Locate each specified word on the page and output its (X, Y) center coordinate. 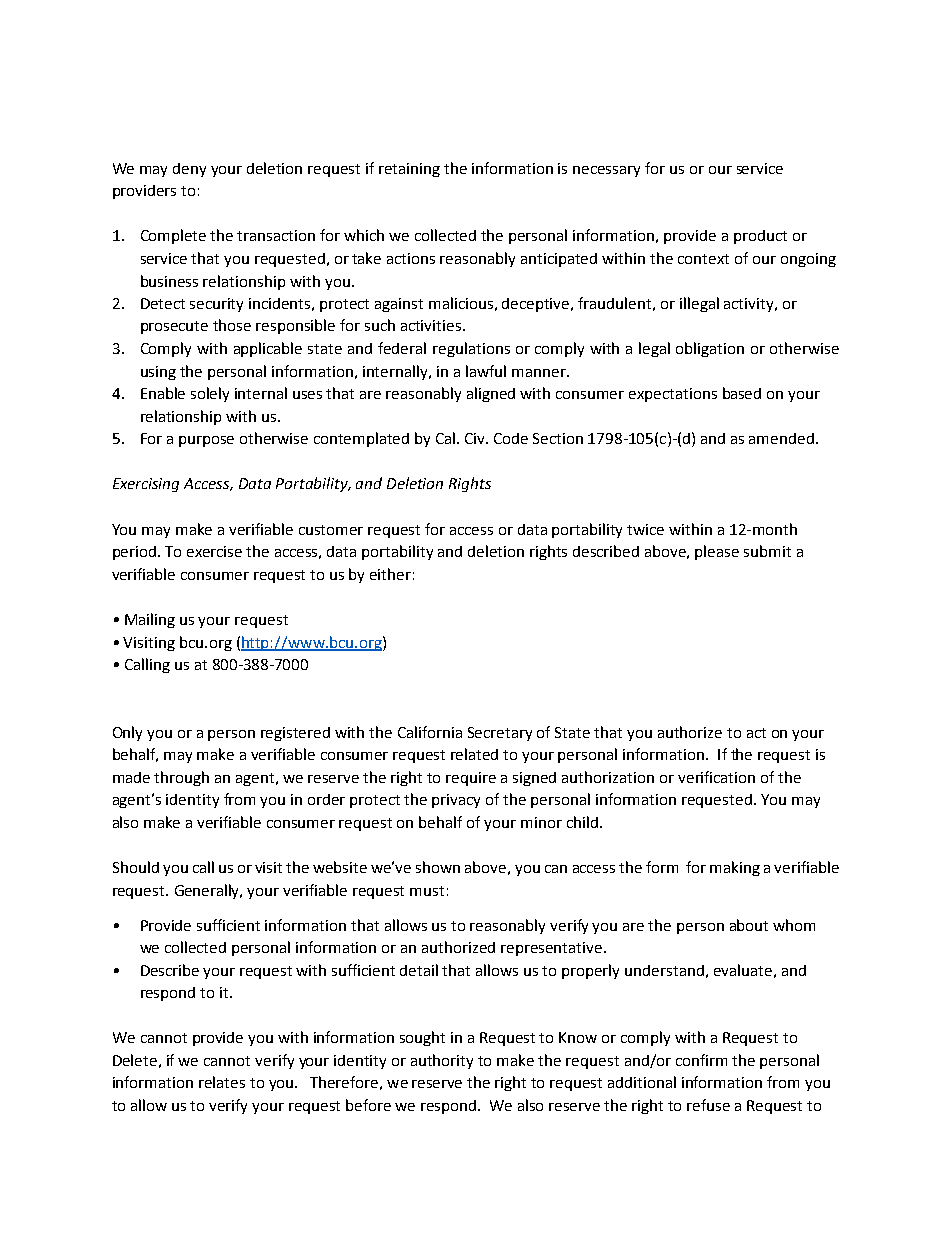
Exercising (146, 485)
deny (189, 170)
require (471, 779)
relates (222, 1082)
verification (716, 777)
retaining (409, 170)
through (181, 778)
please (717, 552)
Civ (476, 438)
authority (442, 1061)
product (760, 237)
